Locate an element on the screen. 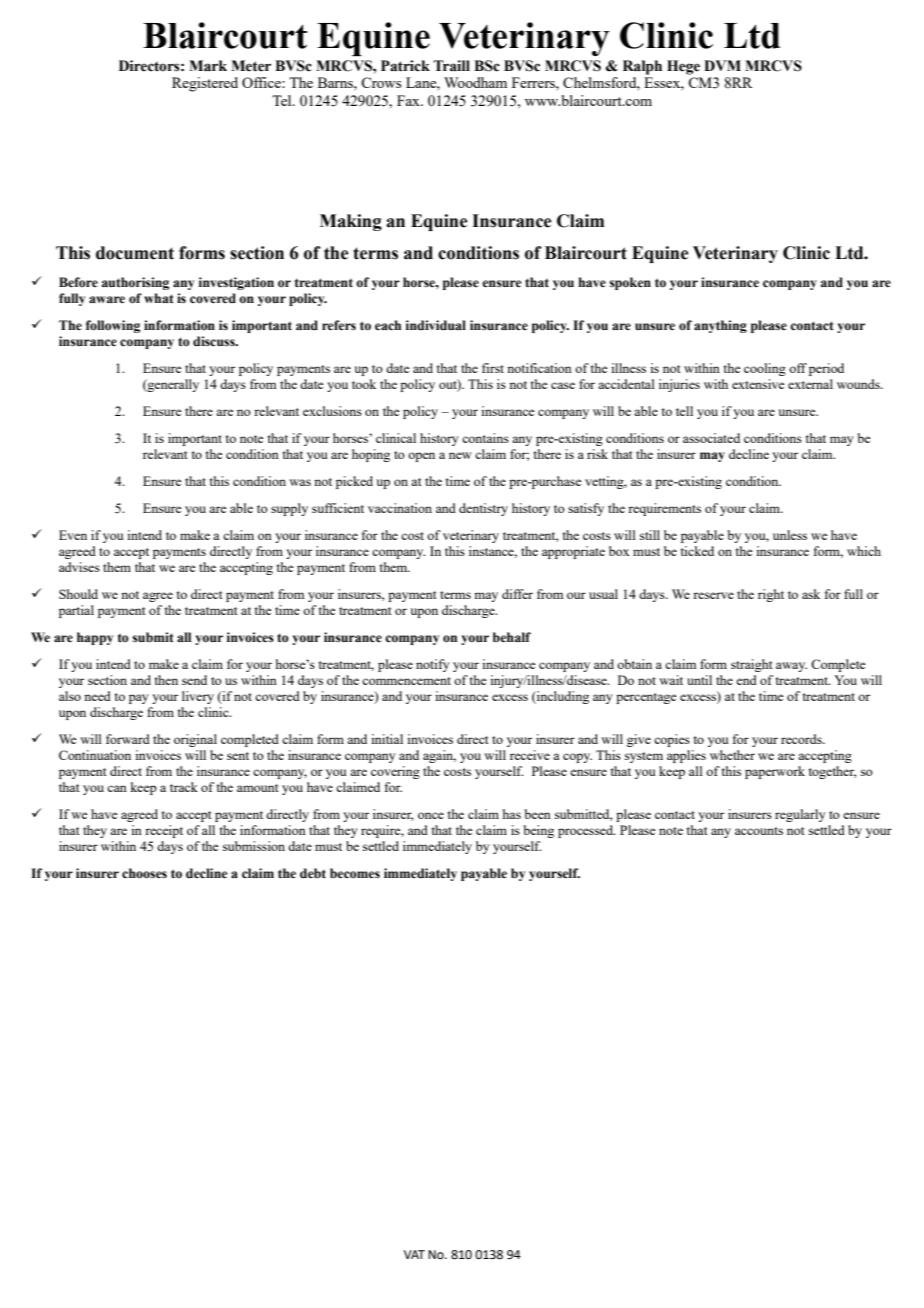 This screenshot has width=924, height=1308. chooses is located at coordinates (144, 873).
